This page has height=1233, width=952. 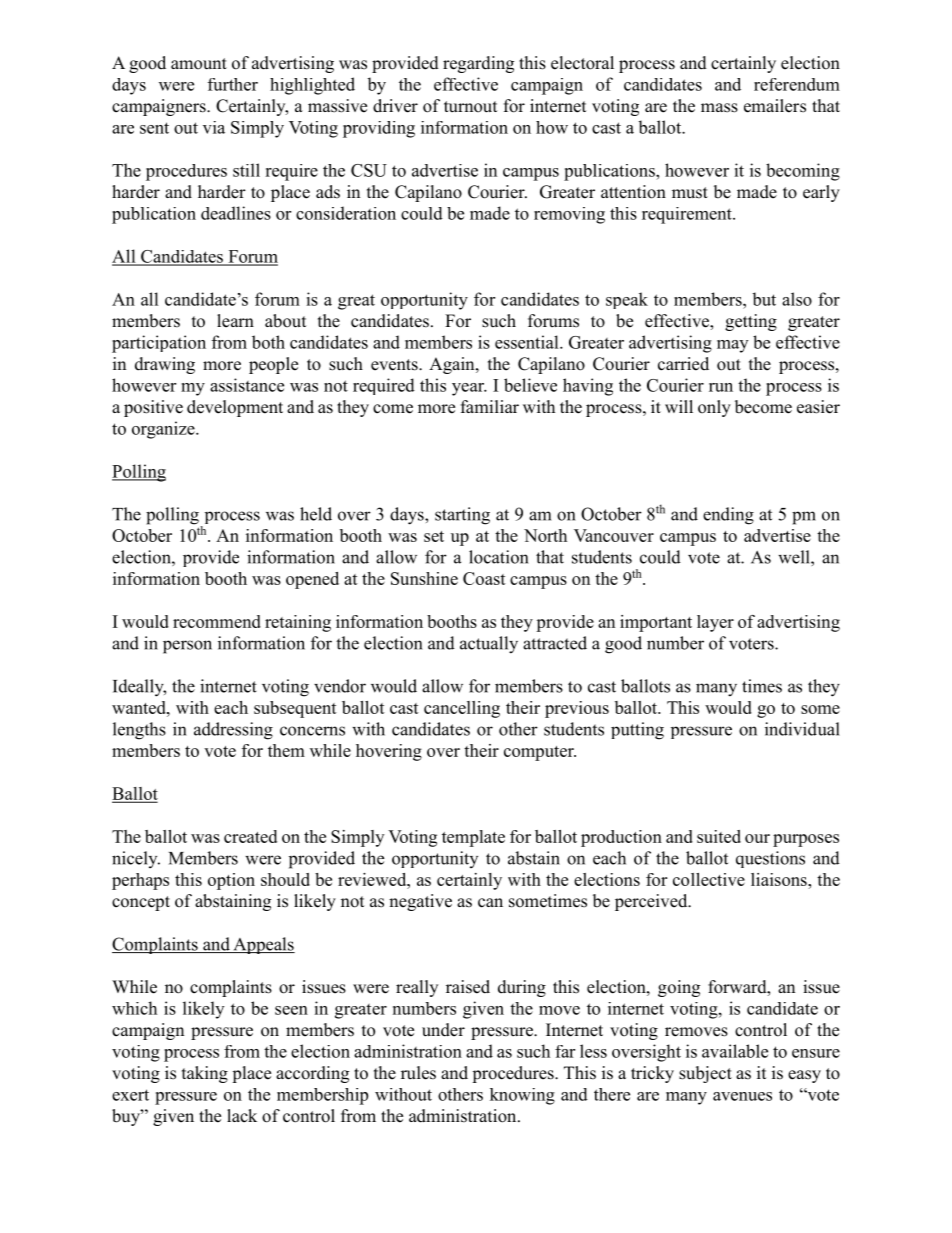 I want to click on turnout, so click(x=470, y=107).
